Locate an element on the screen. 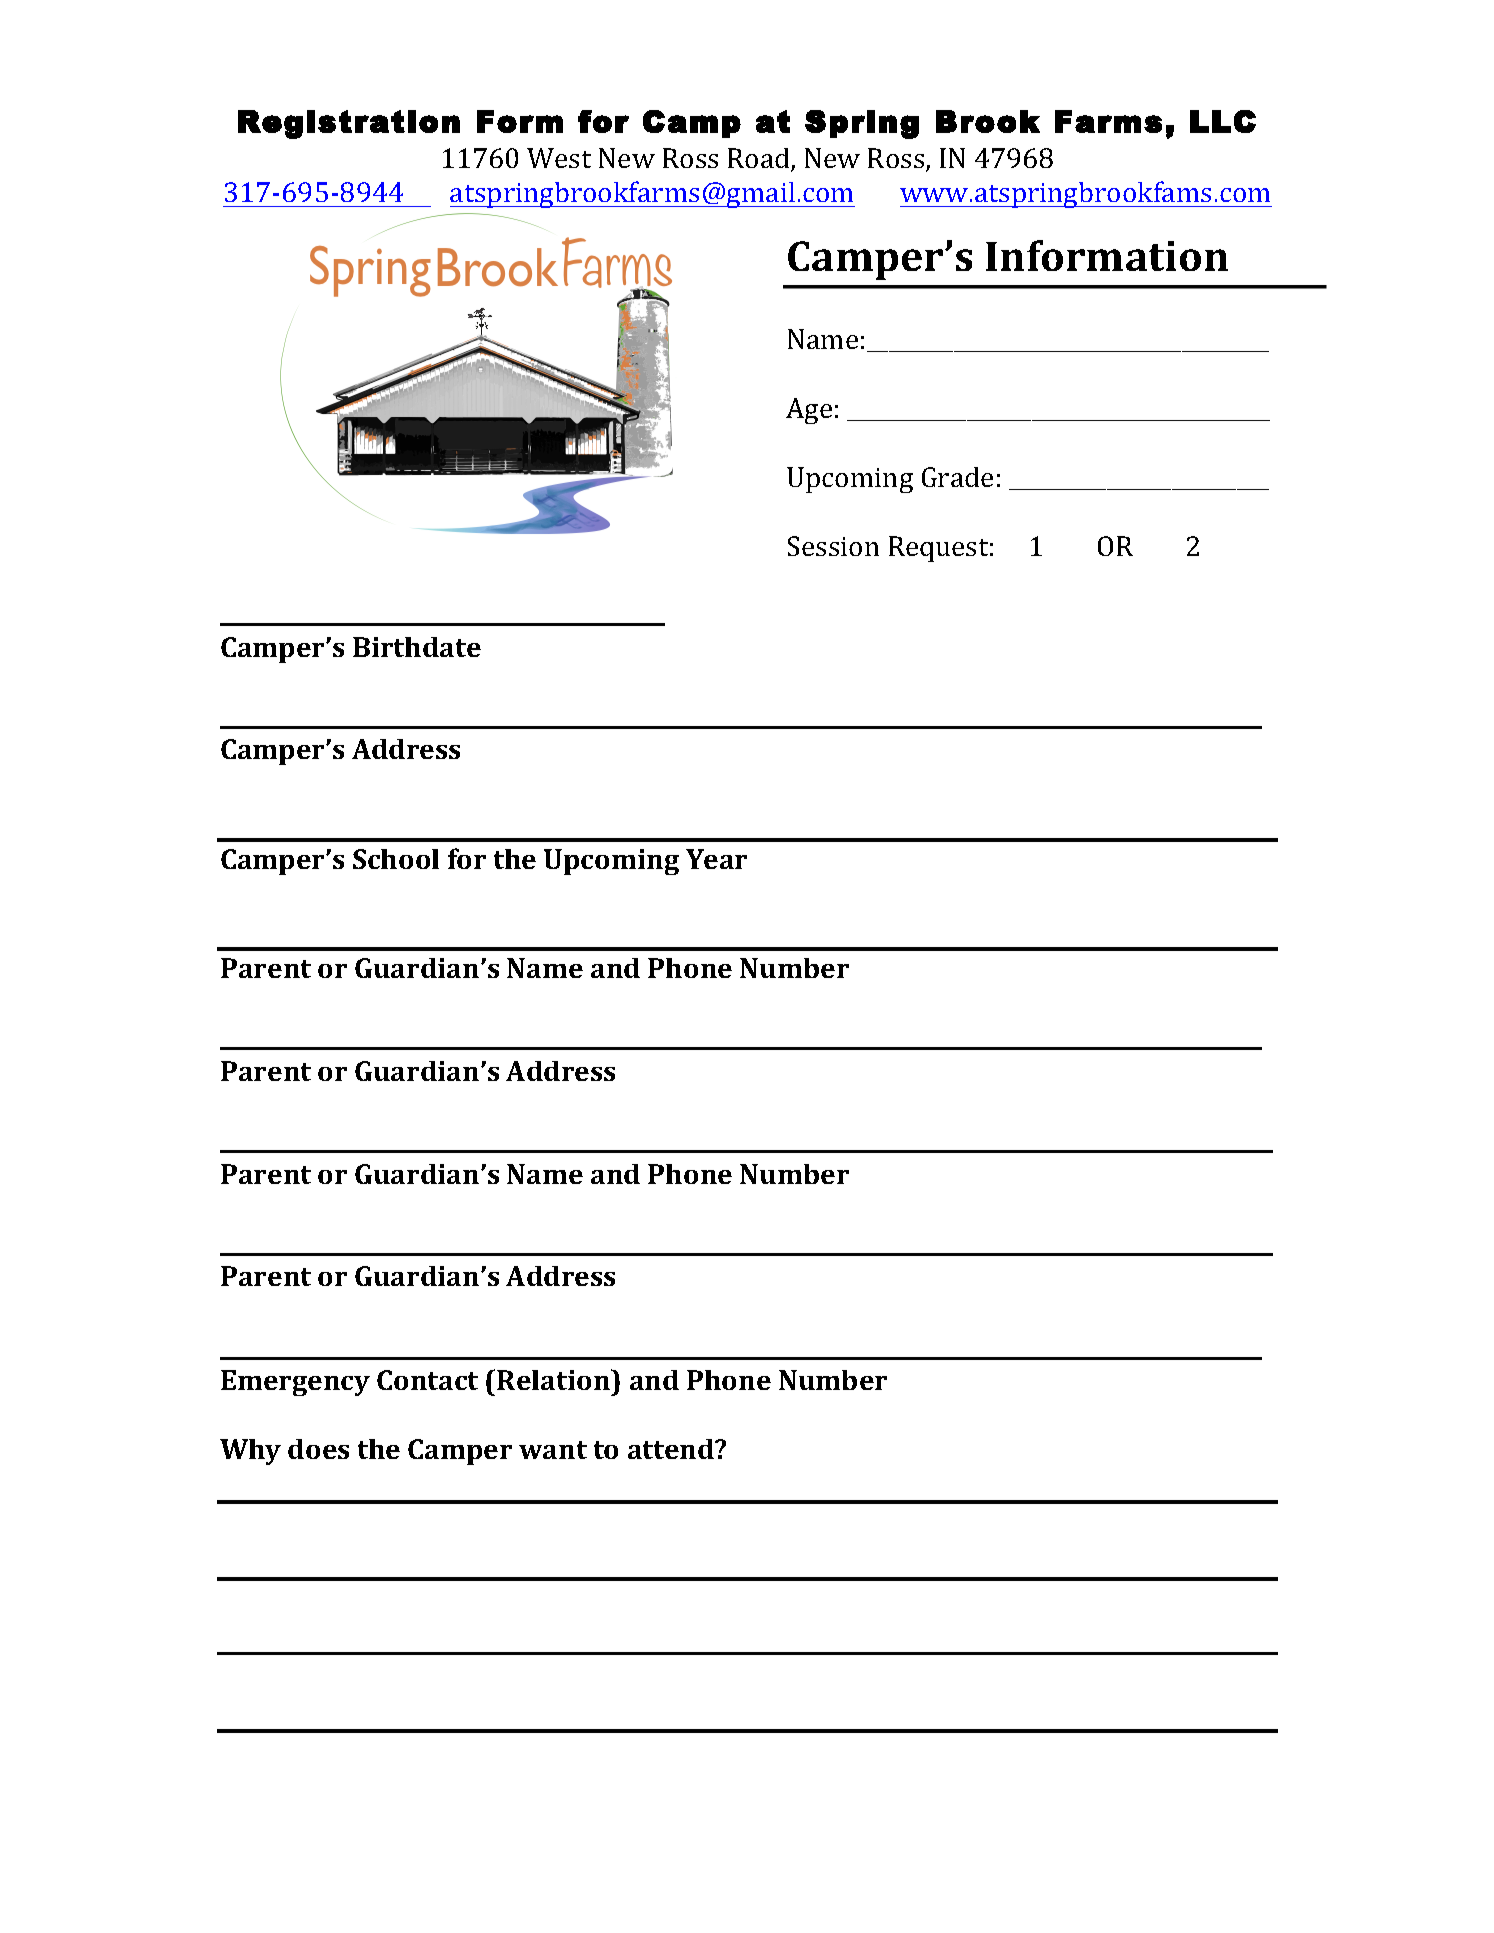 This screenshot has width=1494, height=1933. Session is located at coordinates (833, 546).
